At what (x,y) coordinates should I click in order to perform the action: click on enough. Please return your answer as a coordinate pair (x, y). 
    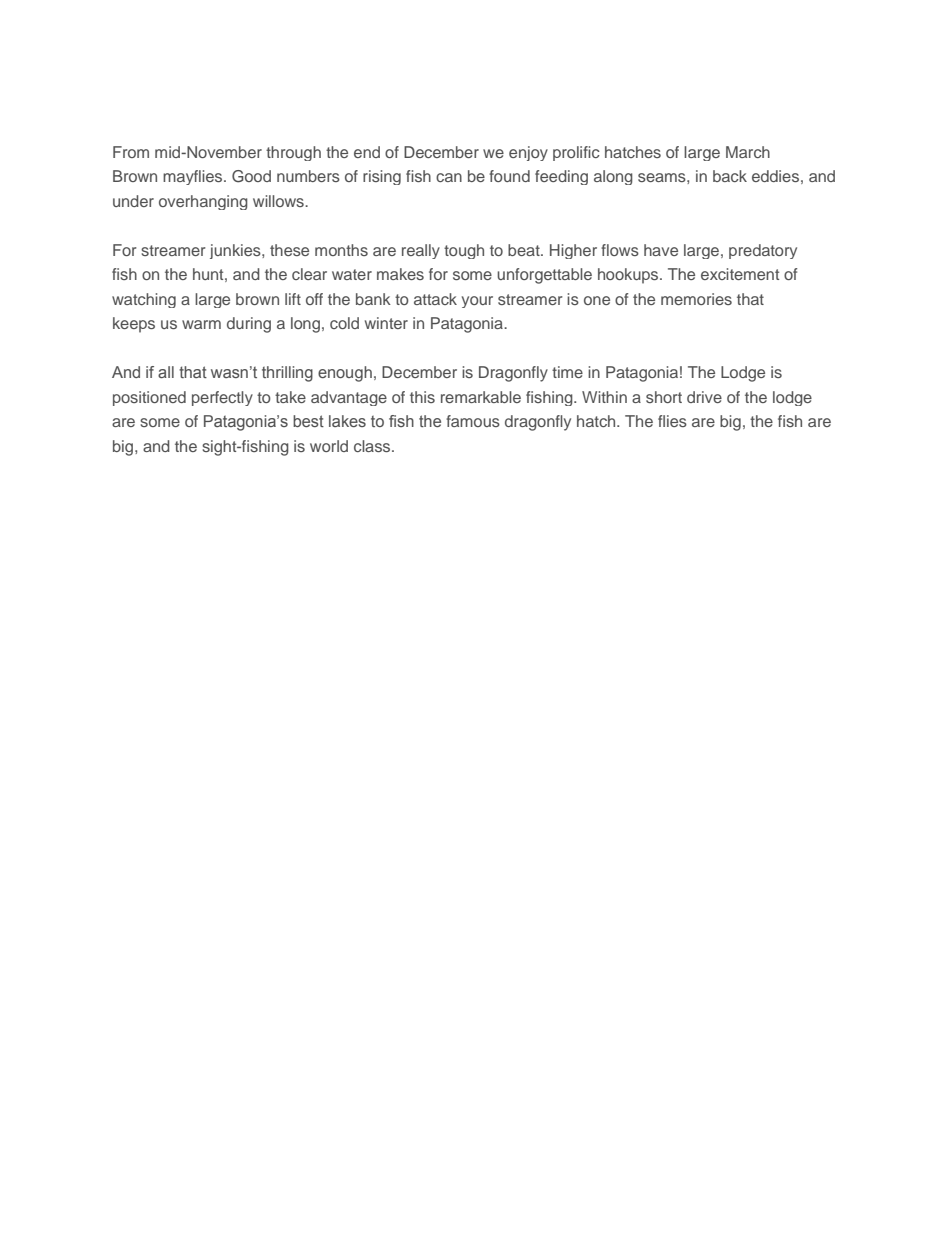
    Looking at the image, I should click on (345, 374).
